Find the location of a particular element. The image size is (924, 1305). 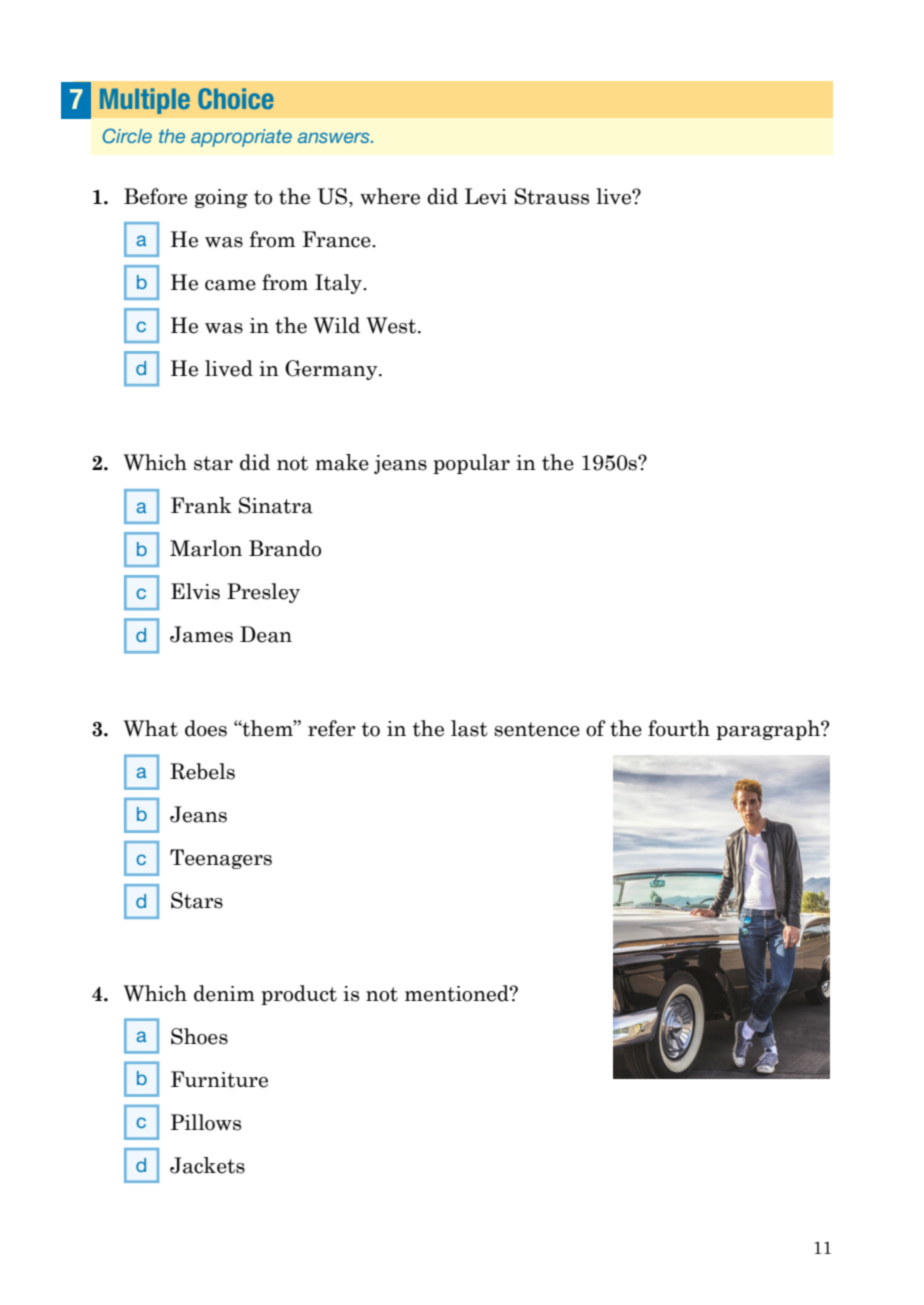

answers is located at coordinates (335, 137).
